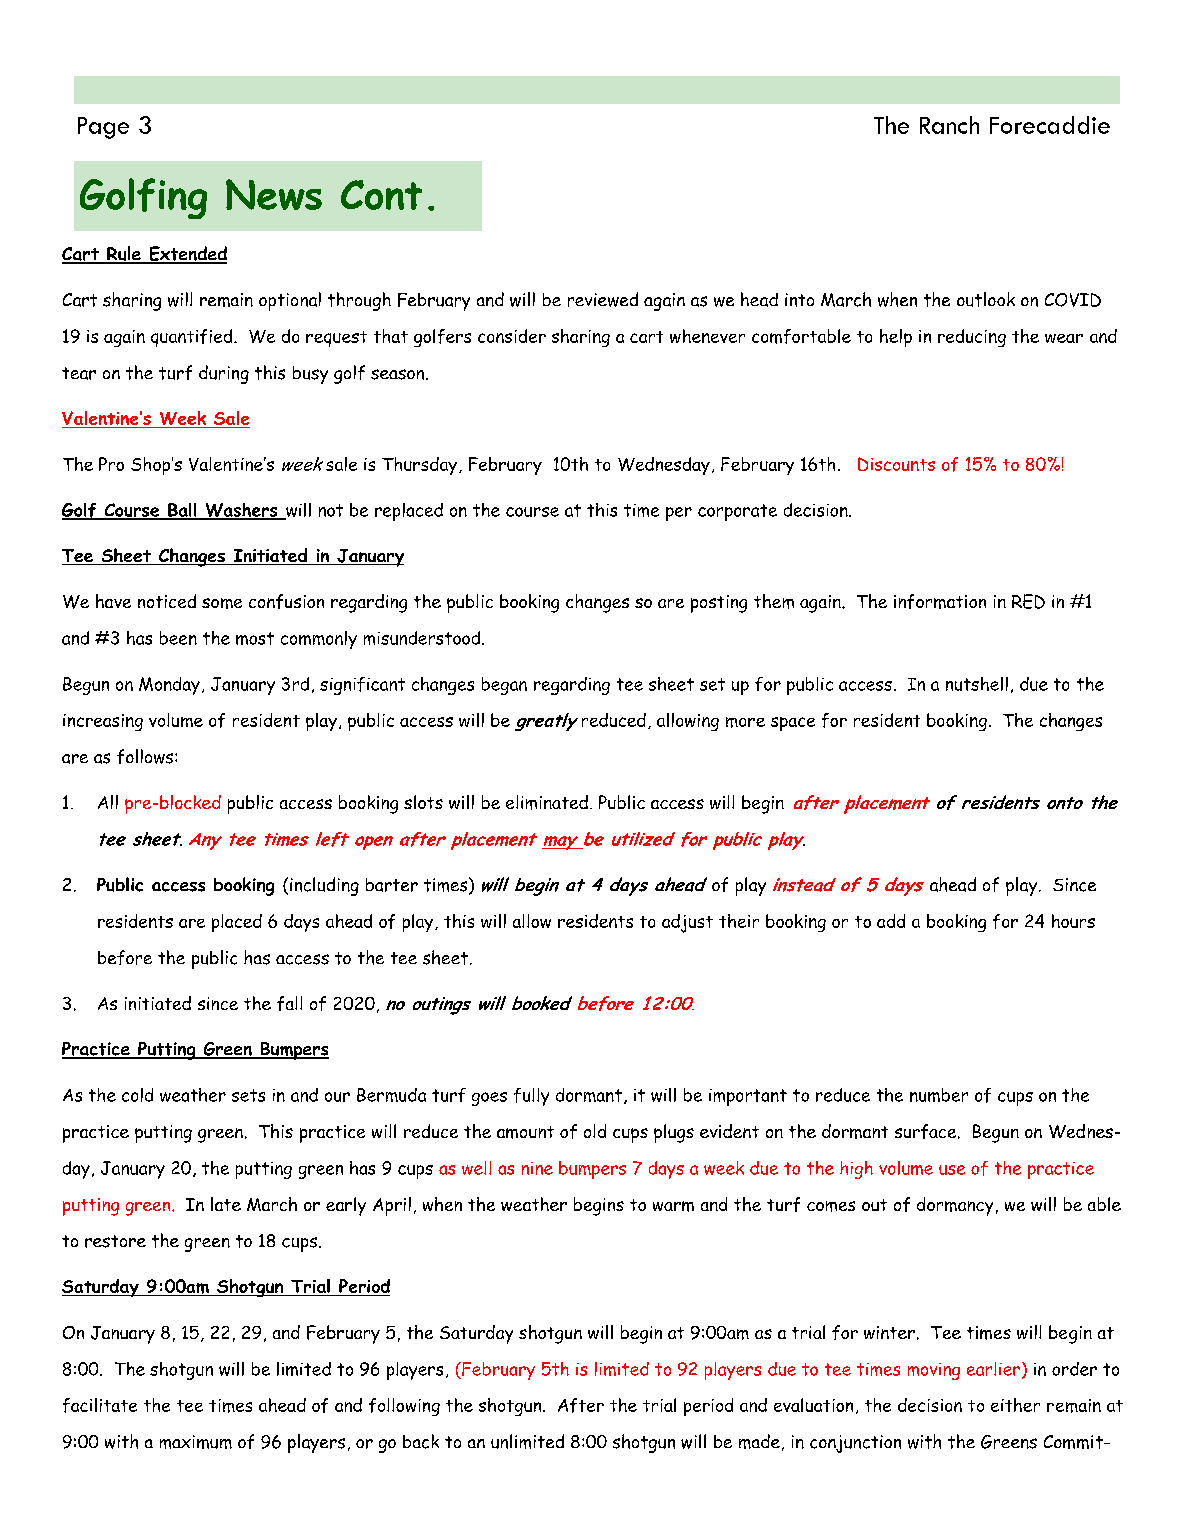 This screenshot has width=1186, height=1535. What do you see at coordinates (274, 194) in the screenshot?
I see `News` at bounding box center [274, 194].
